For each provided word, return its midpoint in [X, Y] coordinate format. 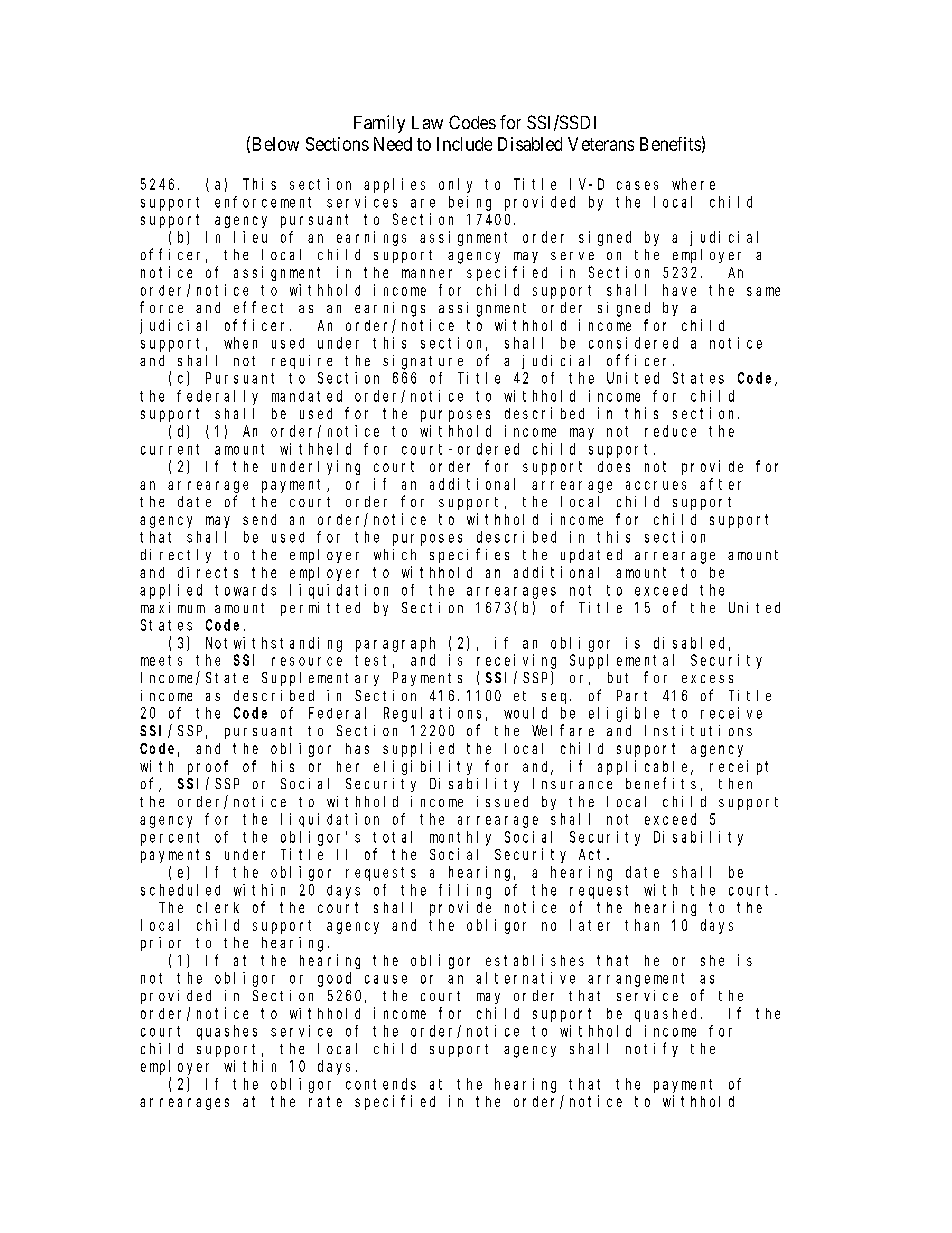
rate [325, 1101]
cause [386, 979]
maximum [173, 607]
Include [464, 144]
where [693, 184]
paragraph [395, 644]
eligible [624, 714]
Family [379, 124]
